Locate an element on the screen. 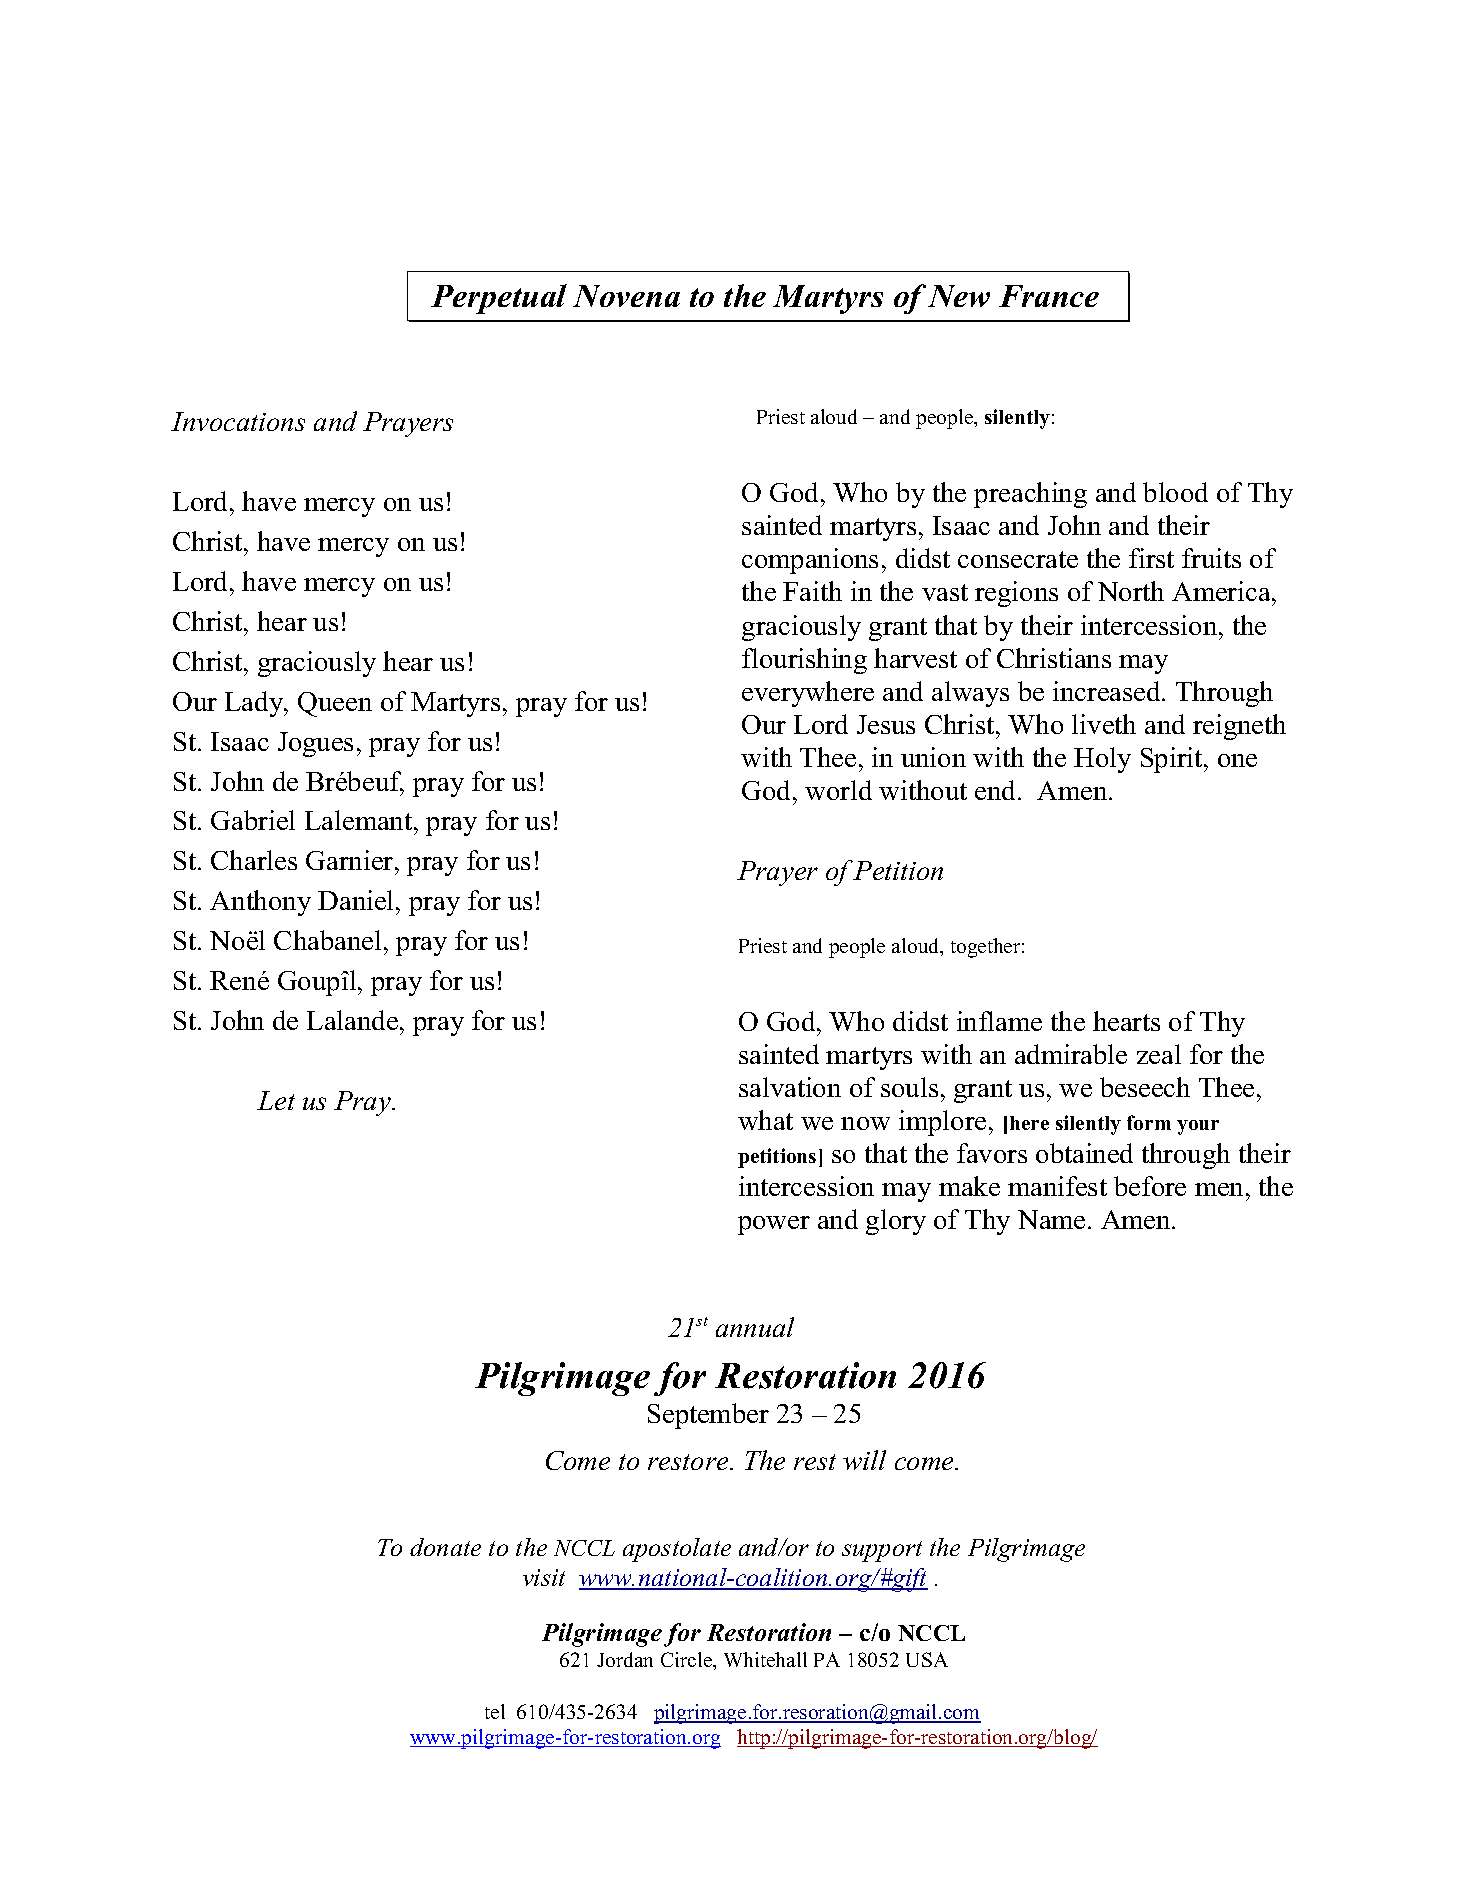  donate is located at coordinates (445, 1547).
